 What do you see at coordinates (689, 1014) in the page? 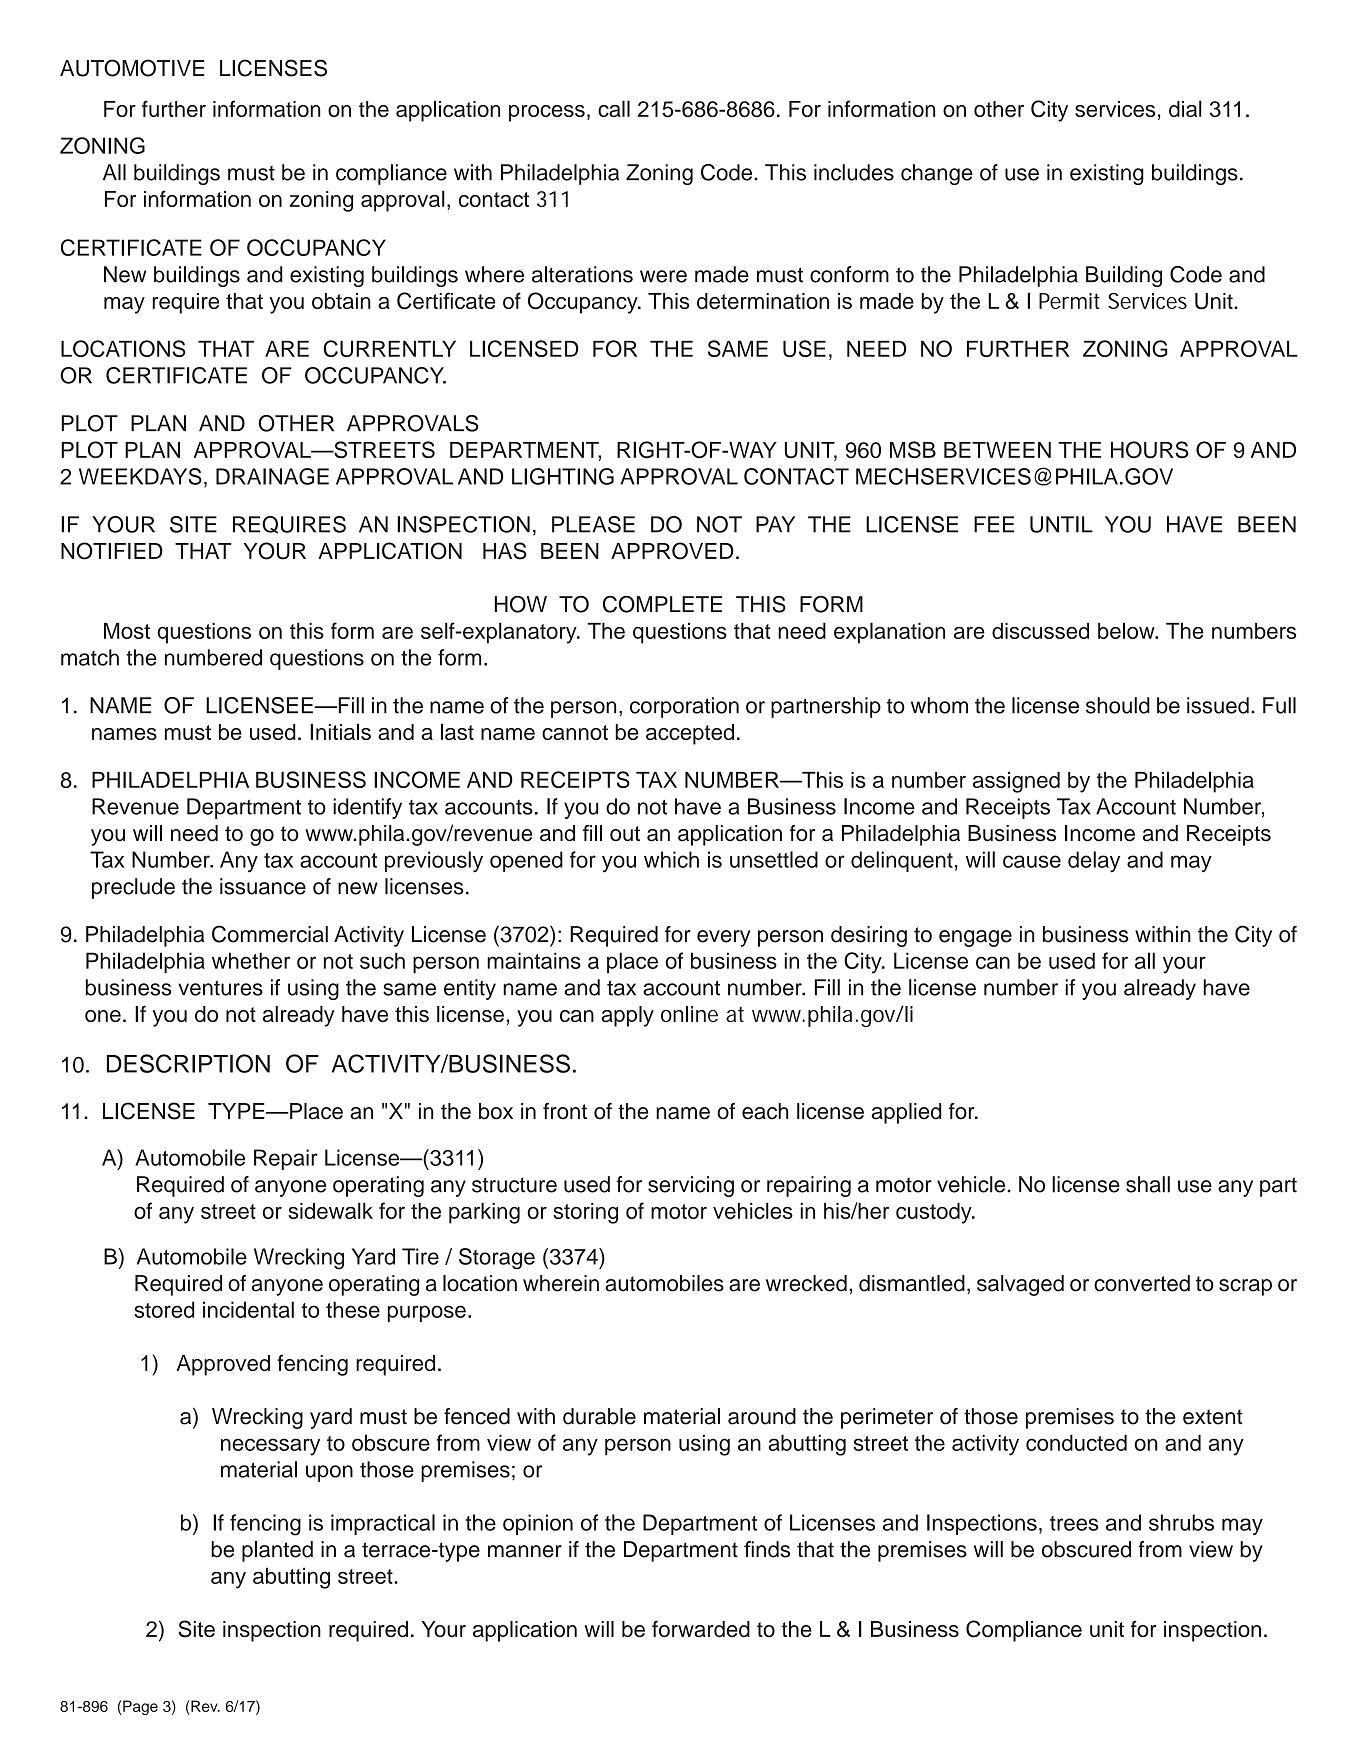
I see `online` at bounding box center [689, 1014].
